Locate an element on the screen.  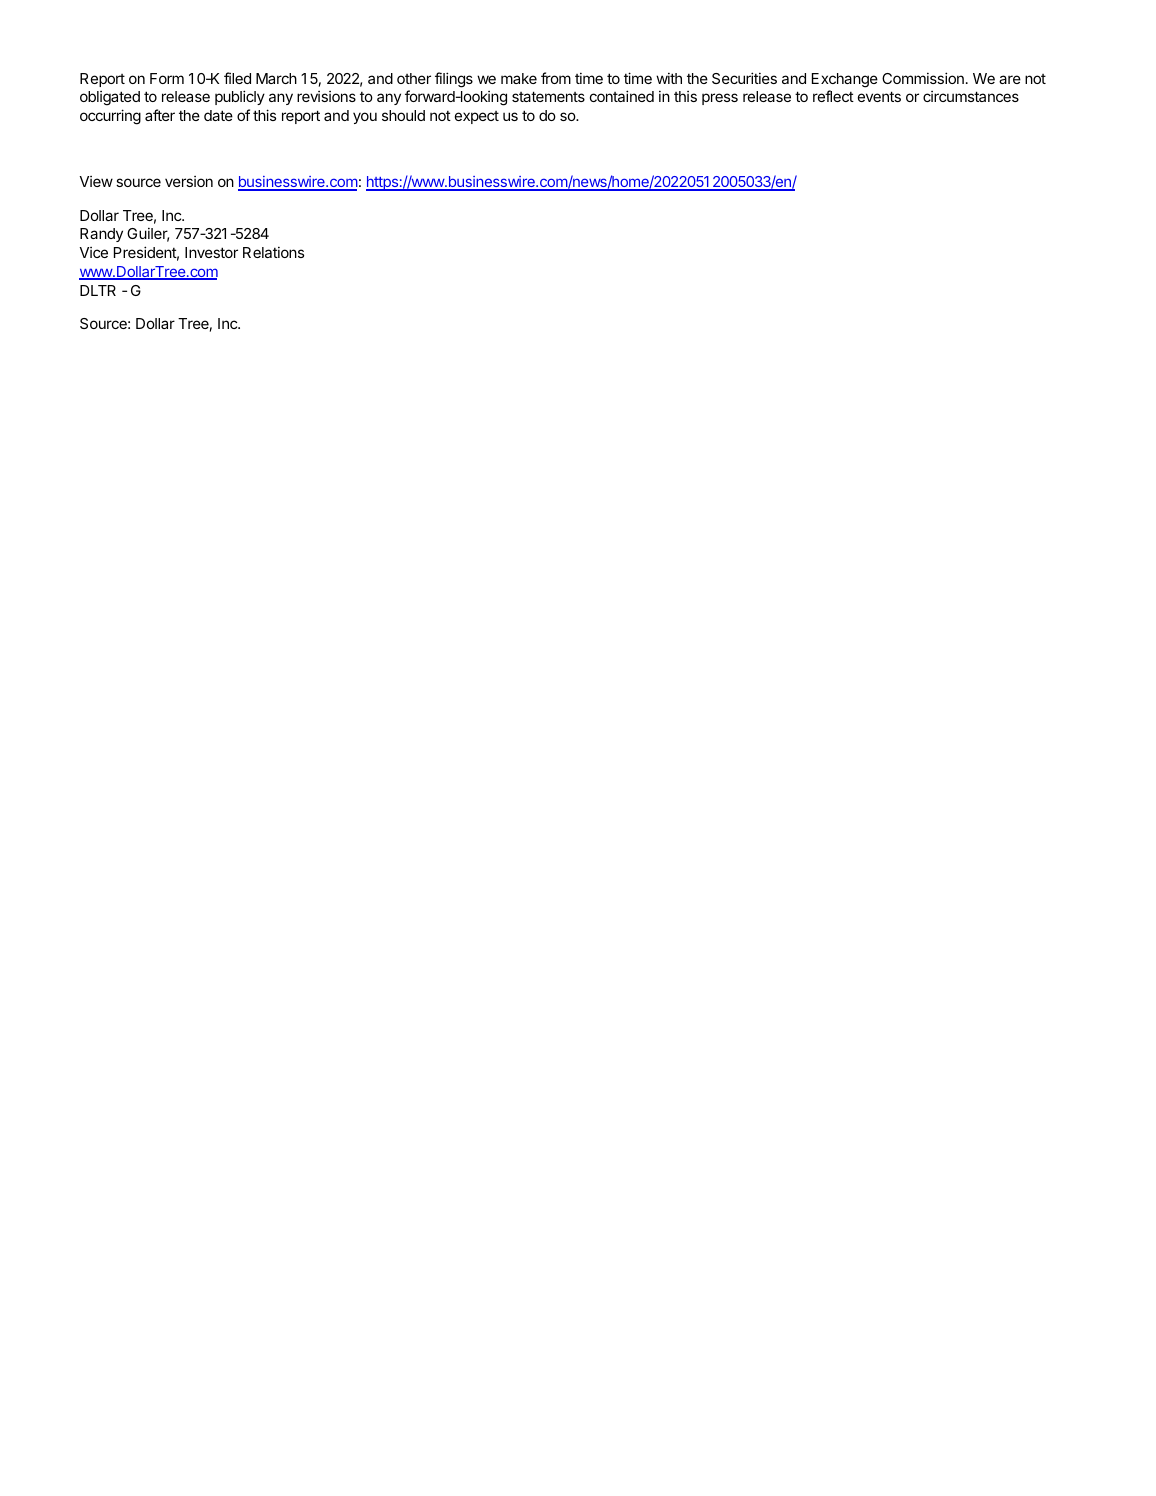
Investor is located at coordinates (211, 252).
